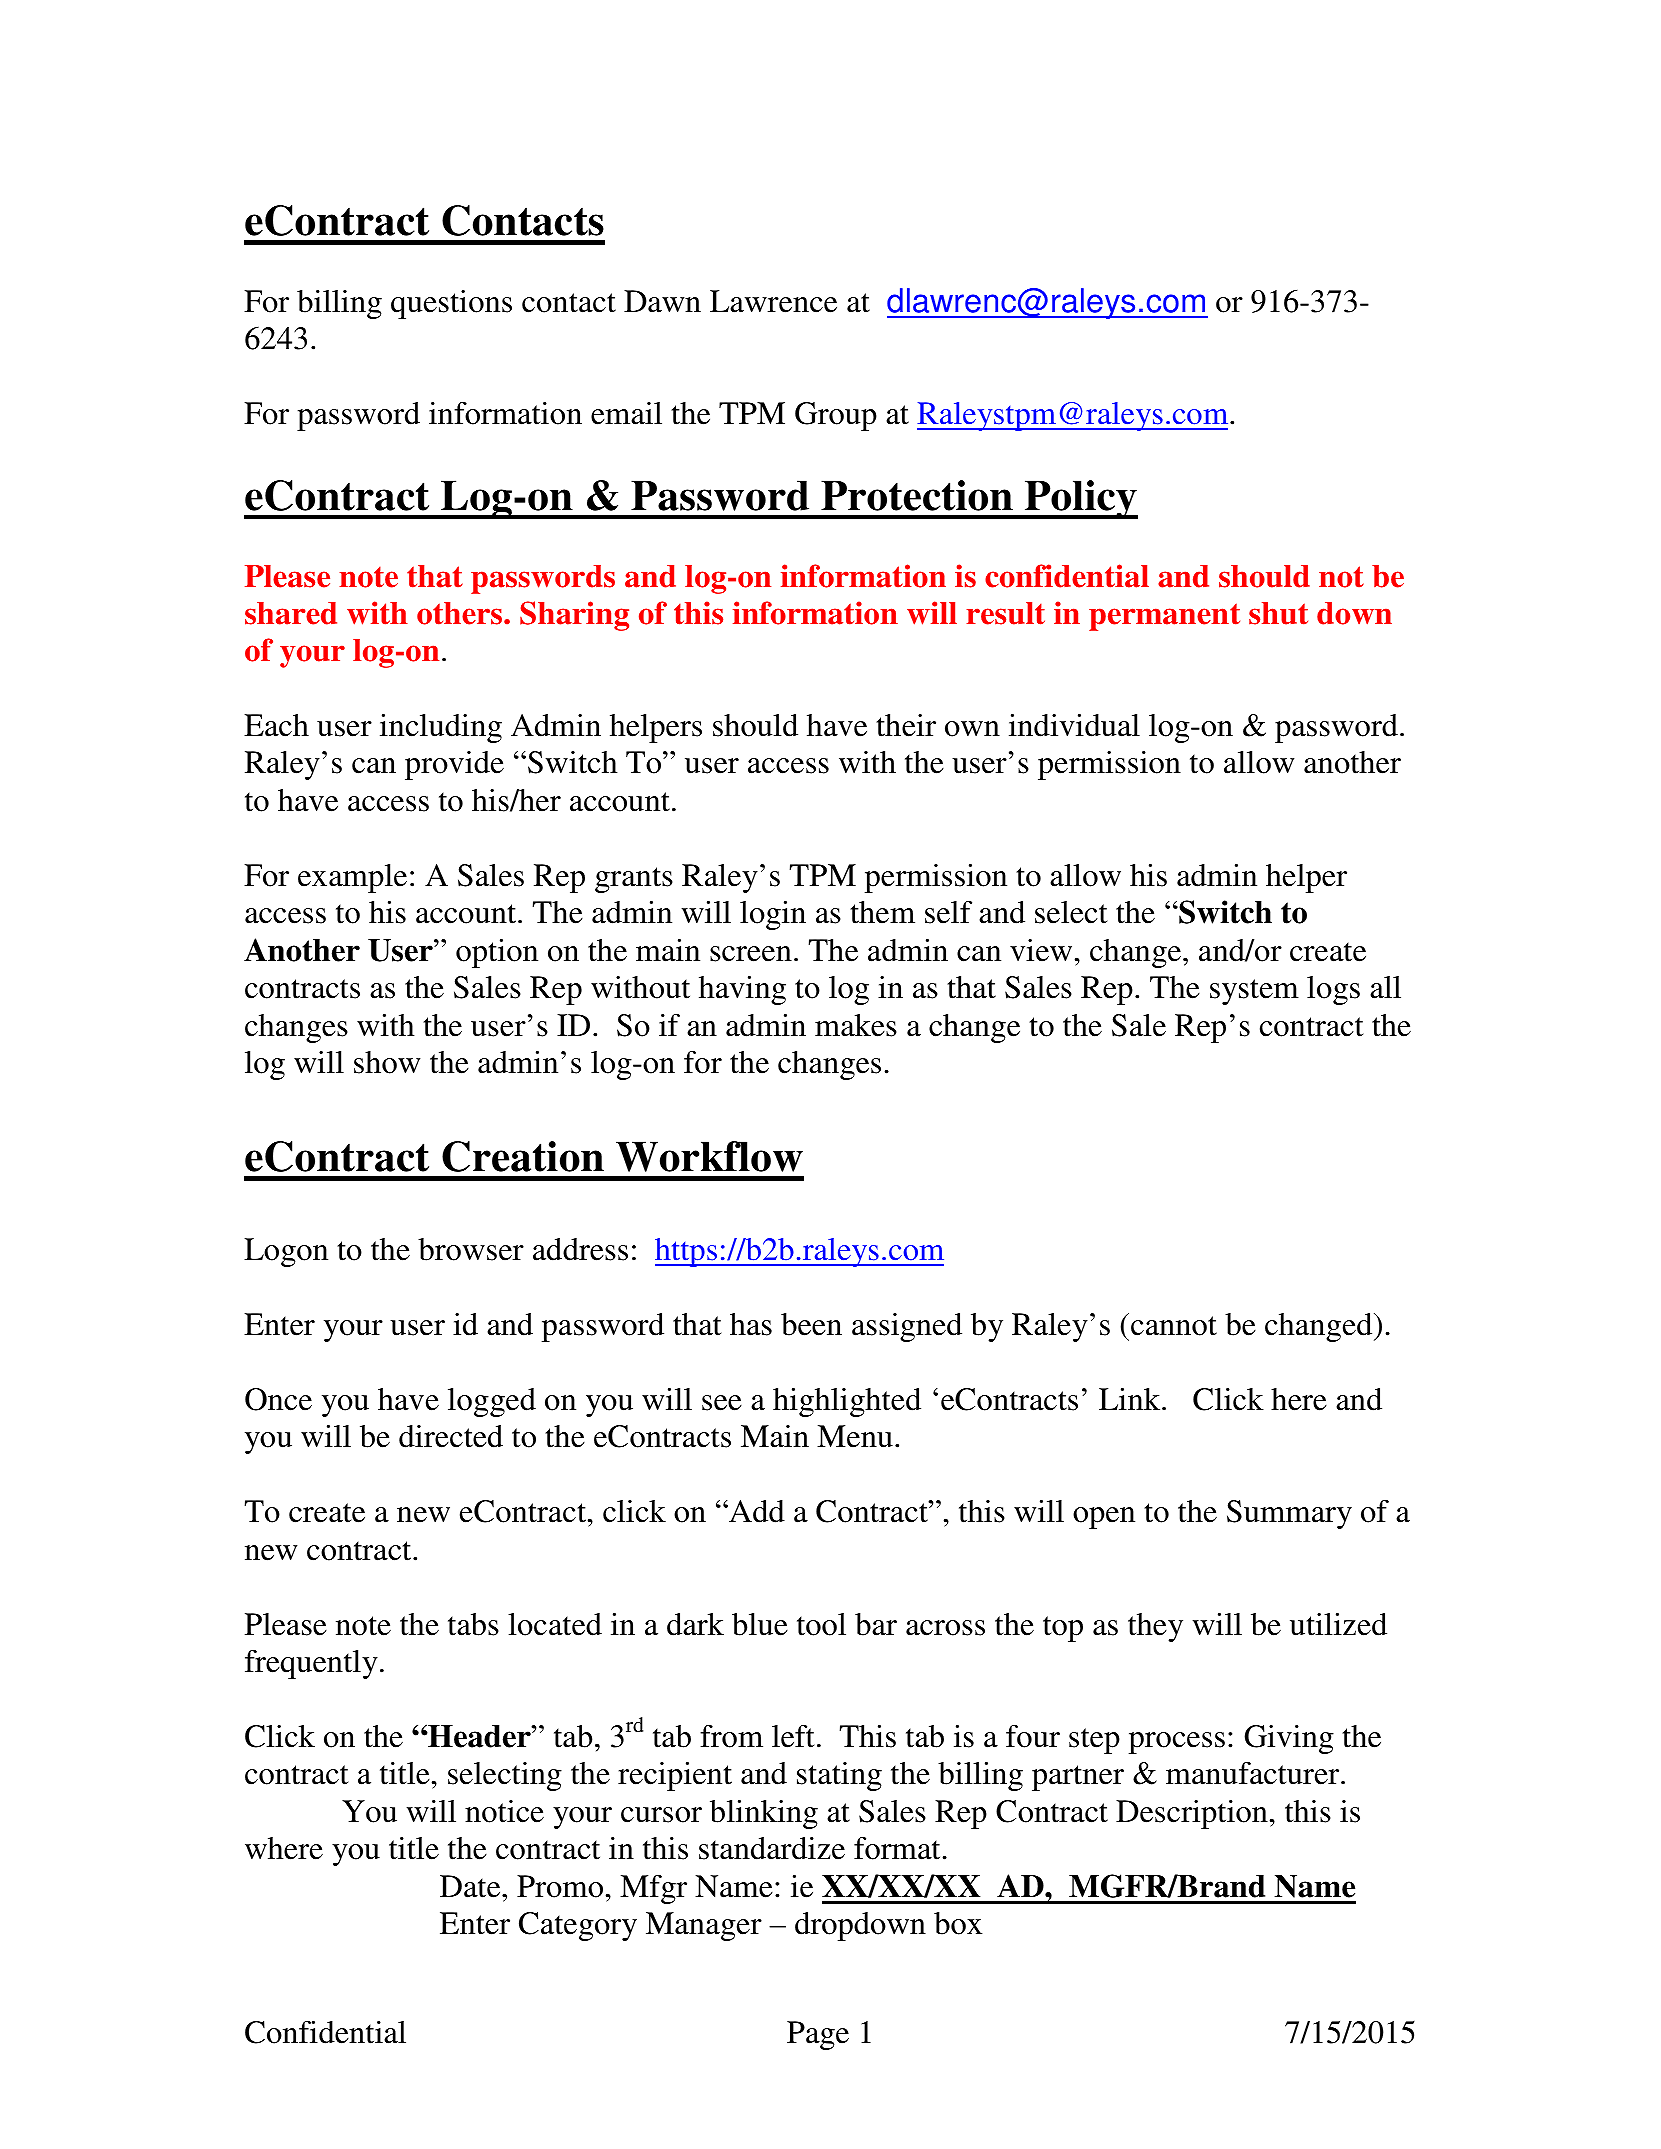 Image resolution: width=1661 pixels, height=2149 pixels. Describe the element at coordinates (1080, 499) in the screenshot. I see `Policy` at that location.
